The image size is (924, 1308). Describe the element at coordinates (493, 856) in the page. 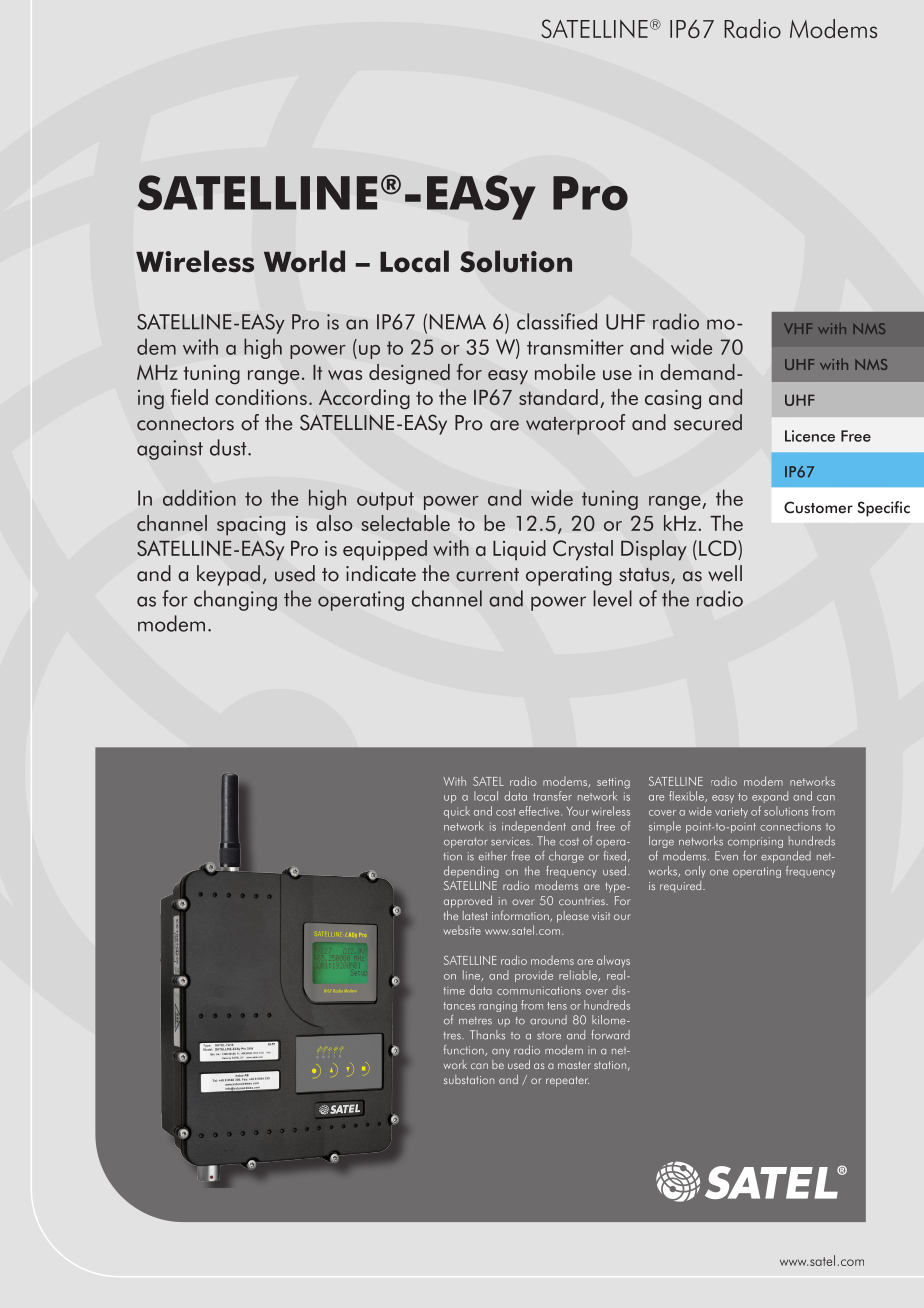

I see `either` at that location.
